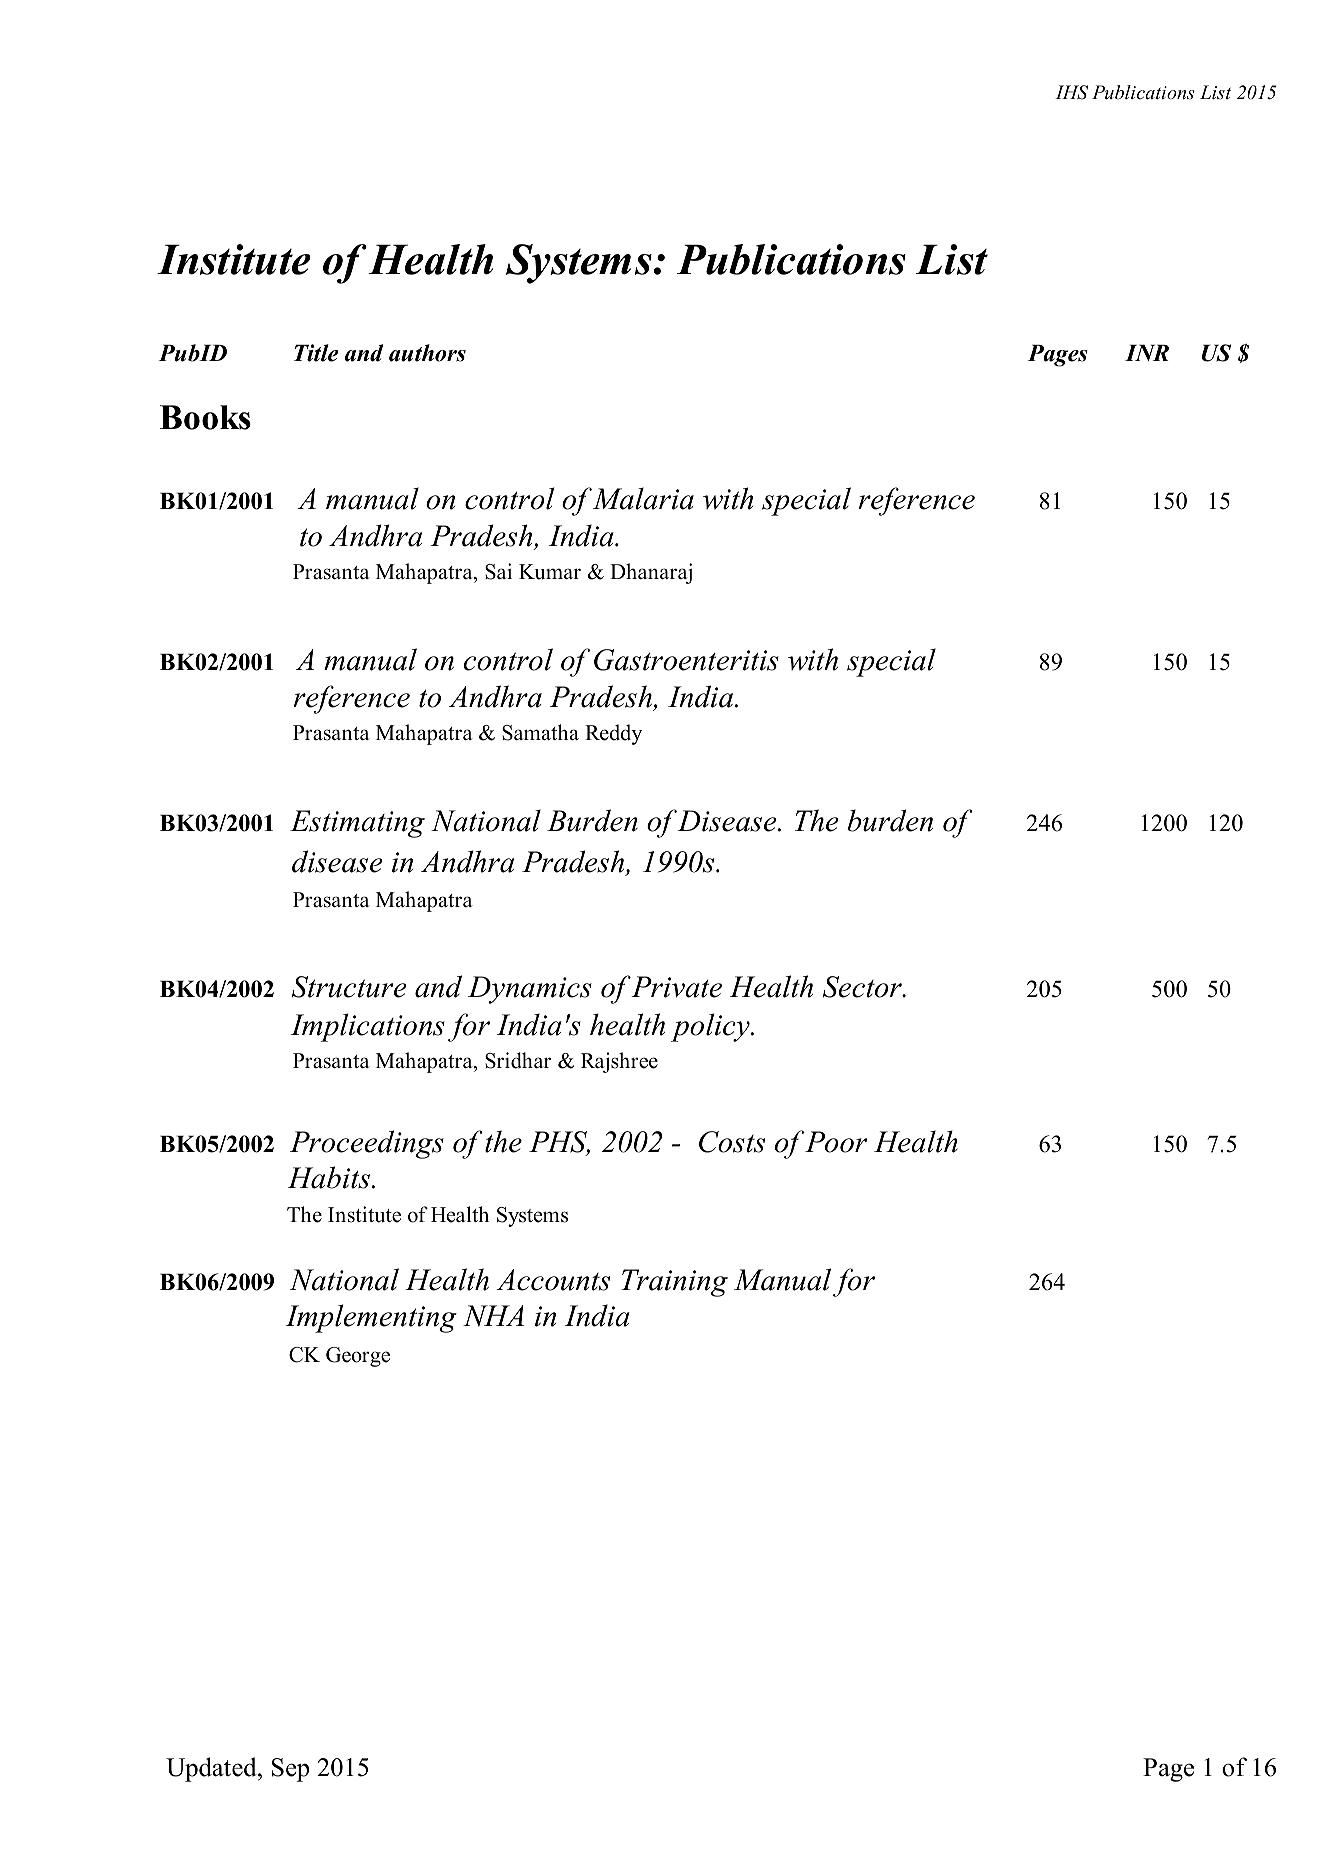  I want to click on Training, so click(674, 1283).
